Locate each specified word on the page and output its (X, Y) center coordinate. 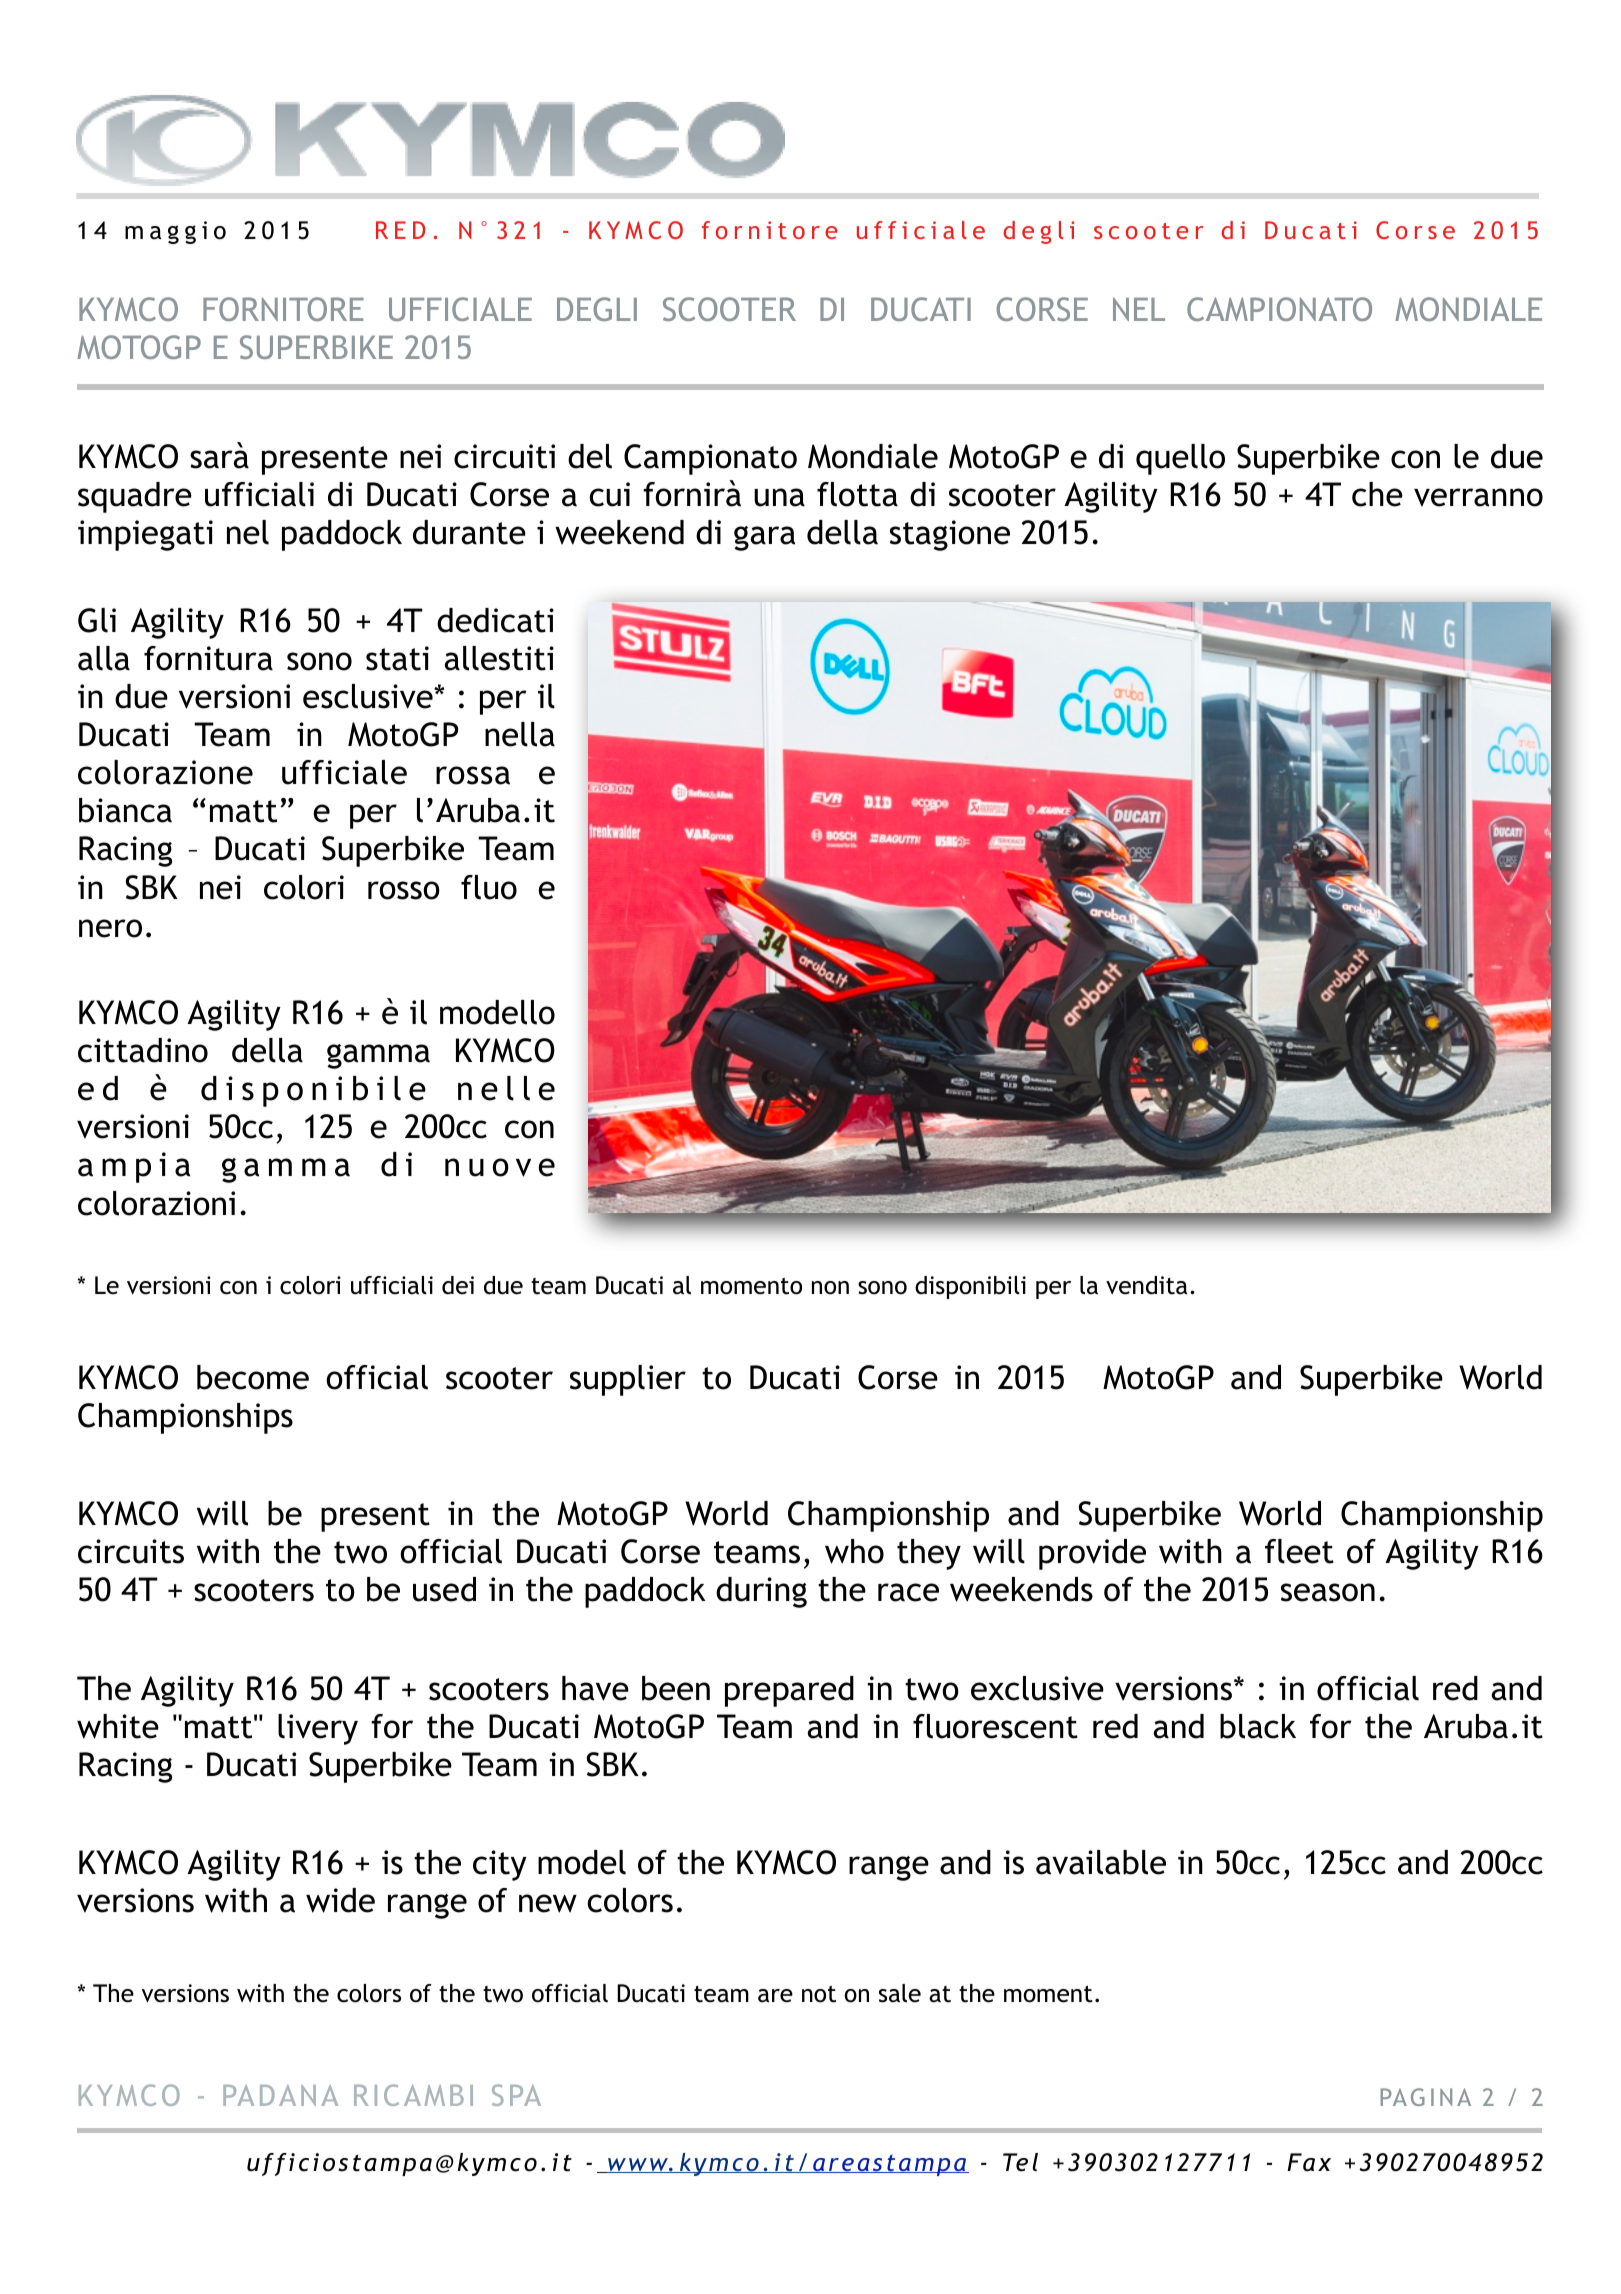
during (761, 1592)
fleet (1299, 1551)
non (830, 1288)
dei (458, 1285)
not (819, 1994)
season (1328, 1592)
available (1101, 1862)
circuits (131, 1551)
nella (520, 734)
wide (340, 1900)
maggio (175, 232)
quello (1180, 459)
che (1377, 494)
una (779, 497)
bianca (125, 810)
